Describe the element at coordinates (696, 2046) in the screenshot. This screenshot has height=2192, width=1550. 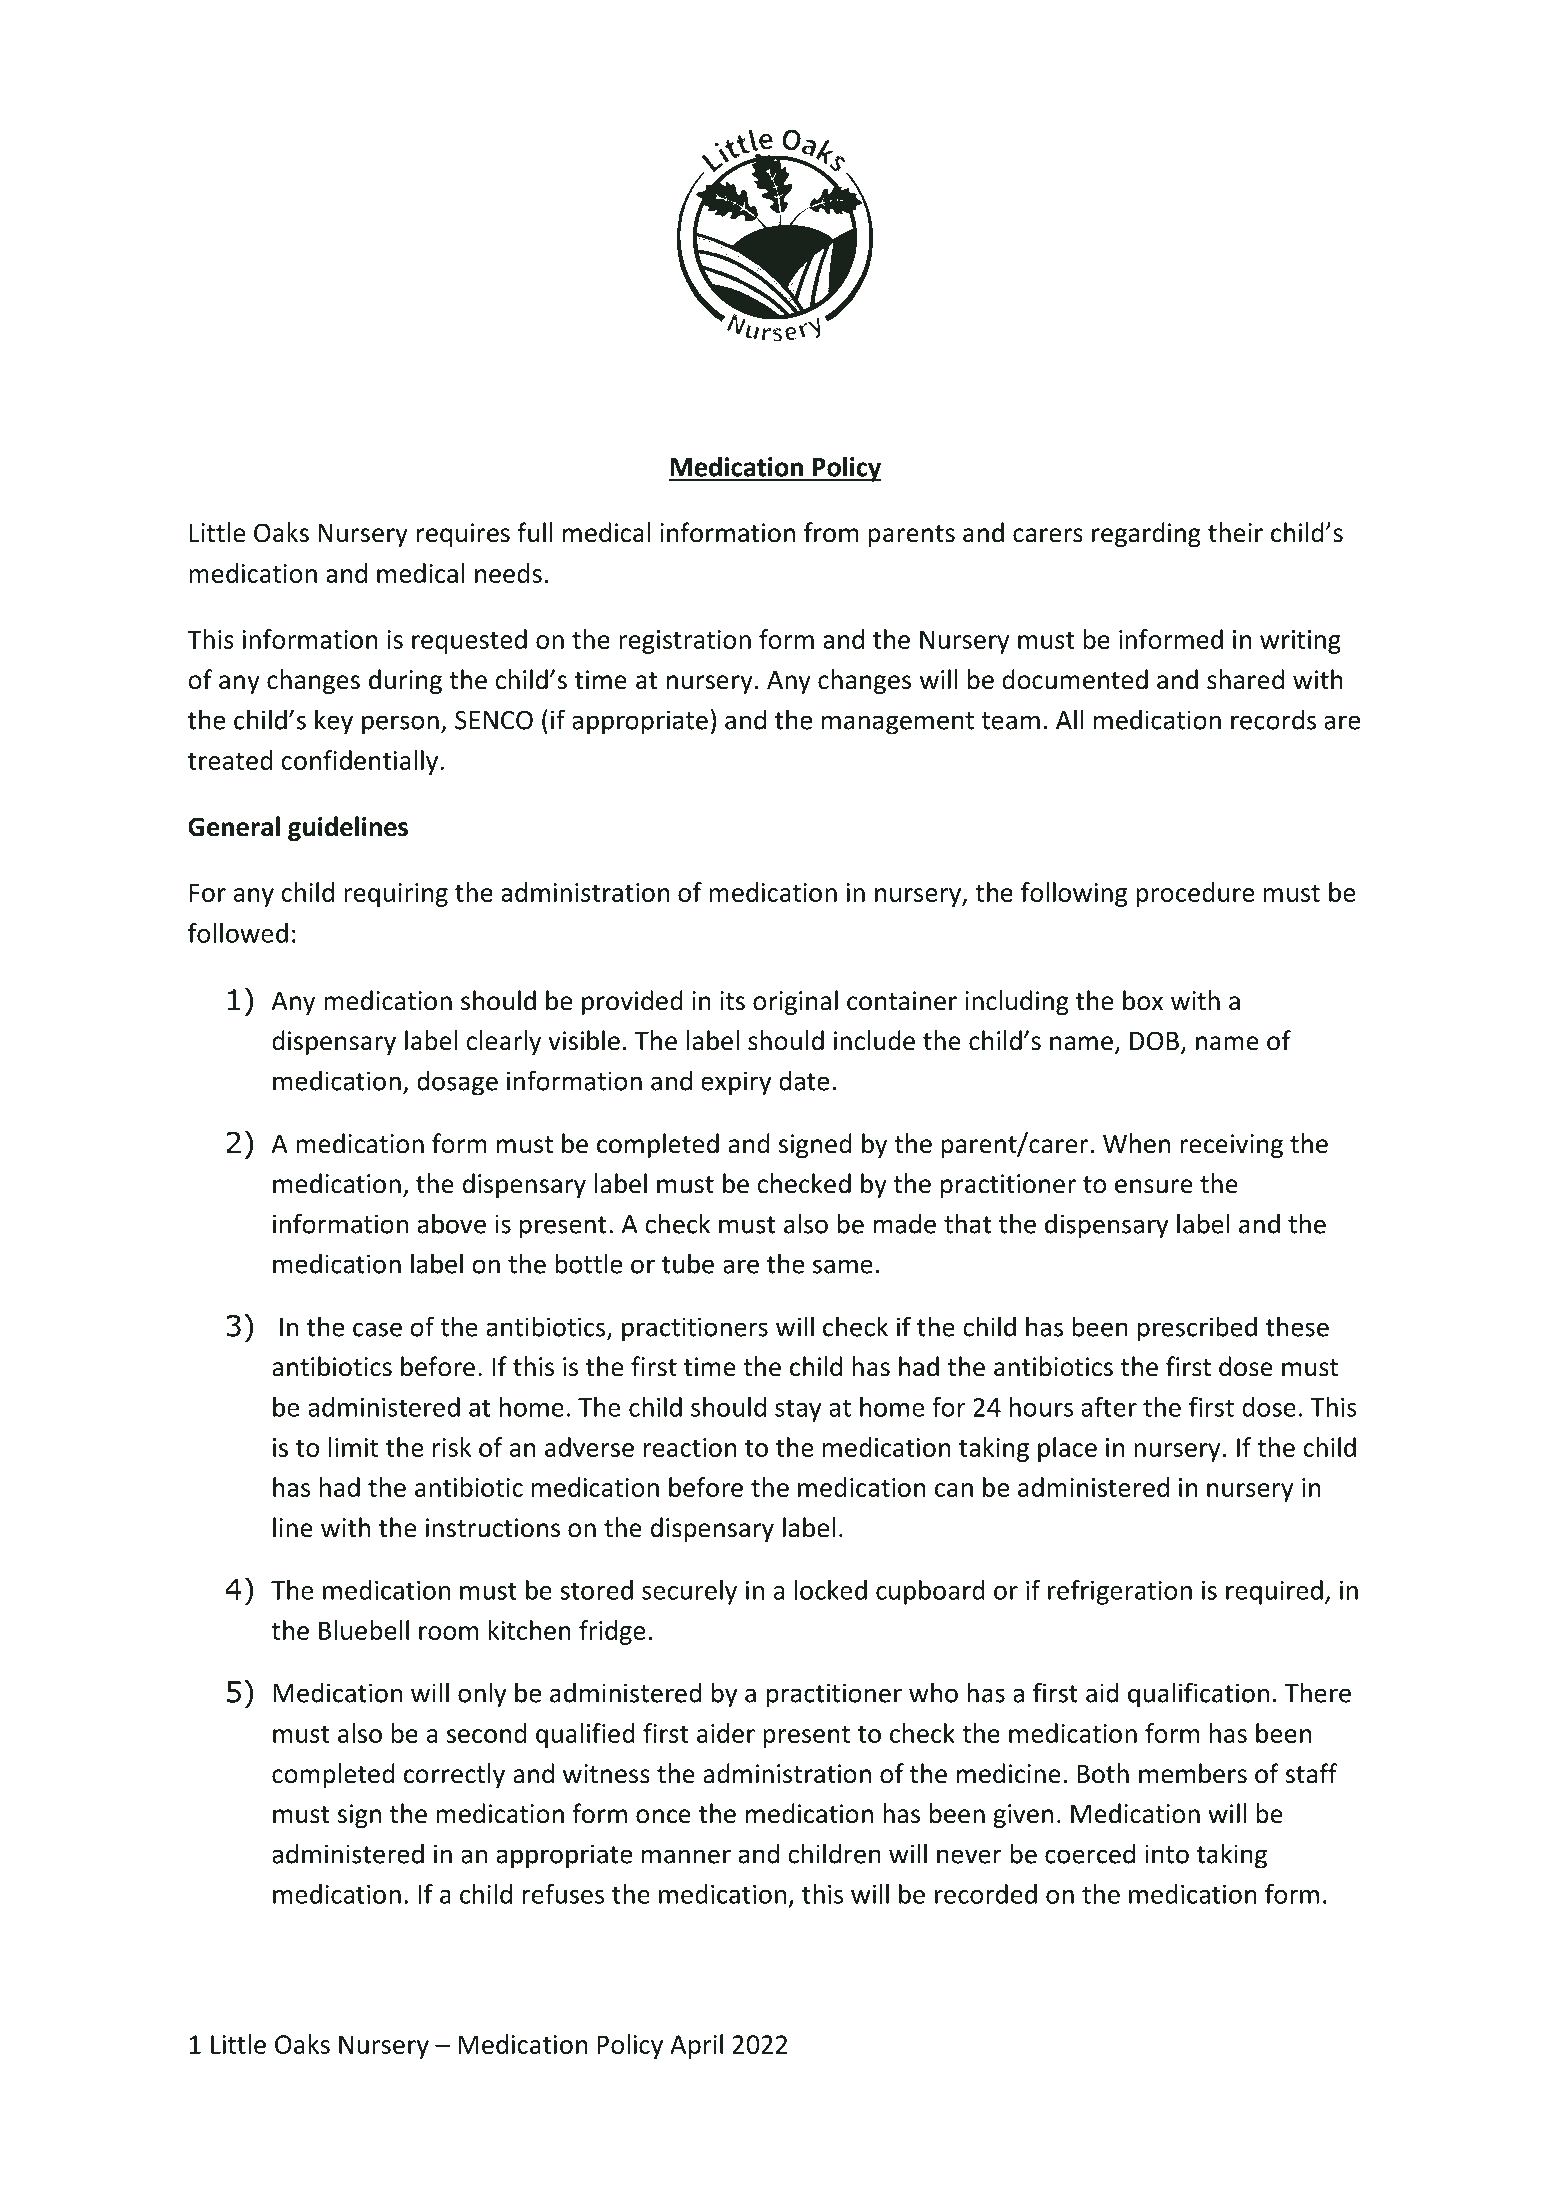
I see `April` at that location.
